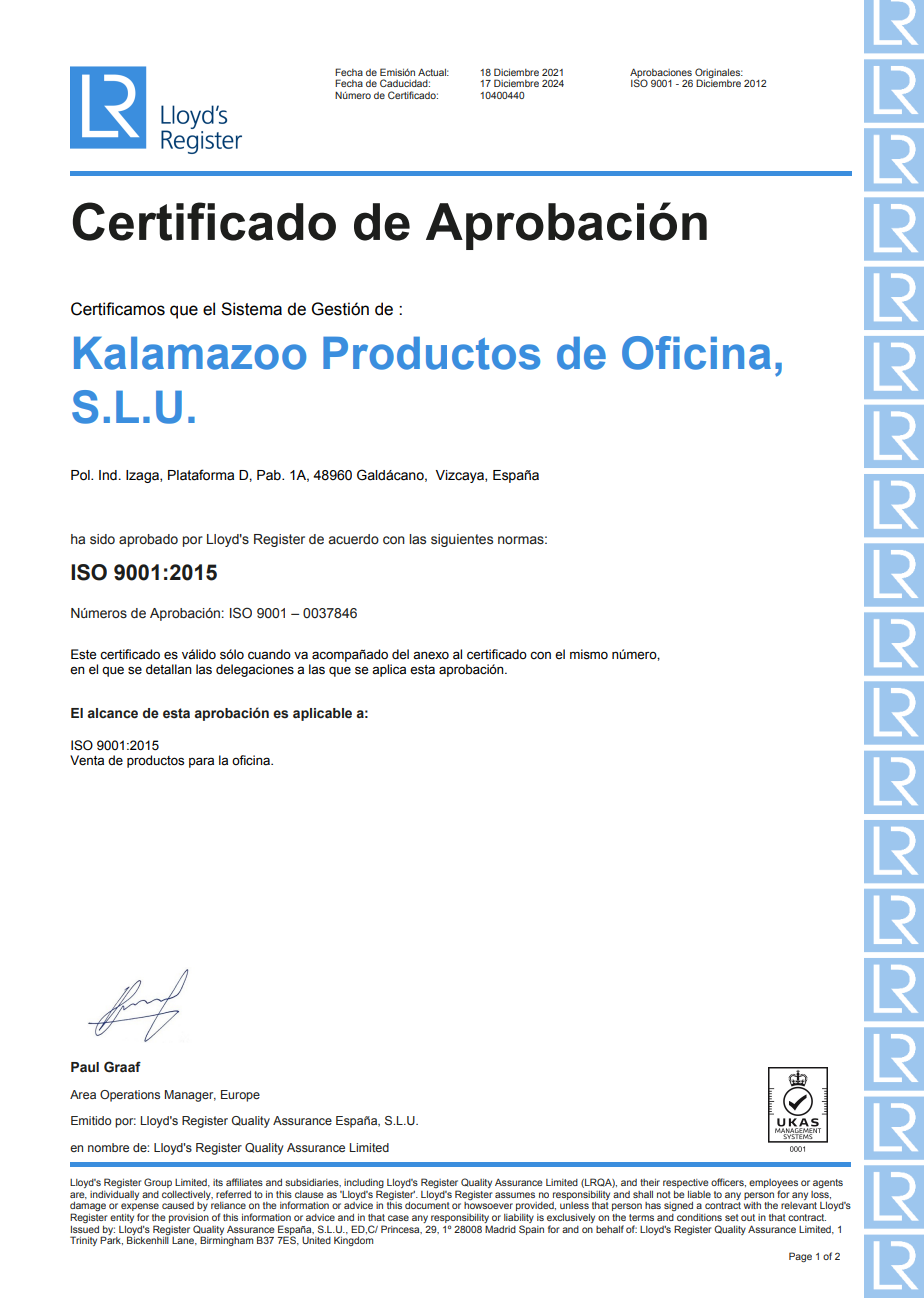 This screenshot has height=1308, width=924. Describe the element at coordinates (240, 1096) in the screenshot. I see `Europe` at that location.
